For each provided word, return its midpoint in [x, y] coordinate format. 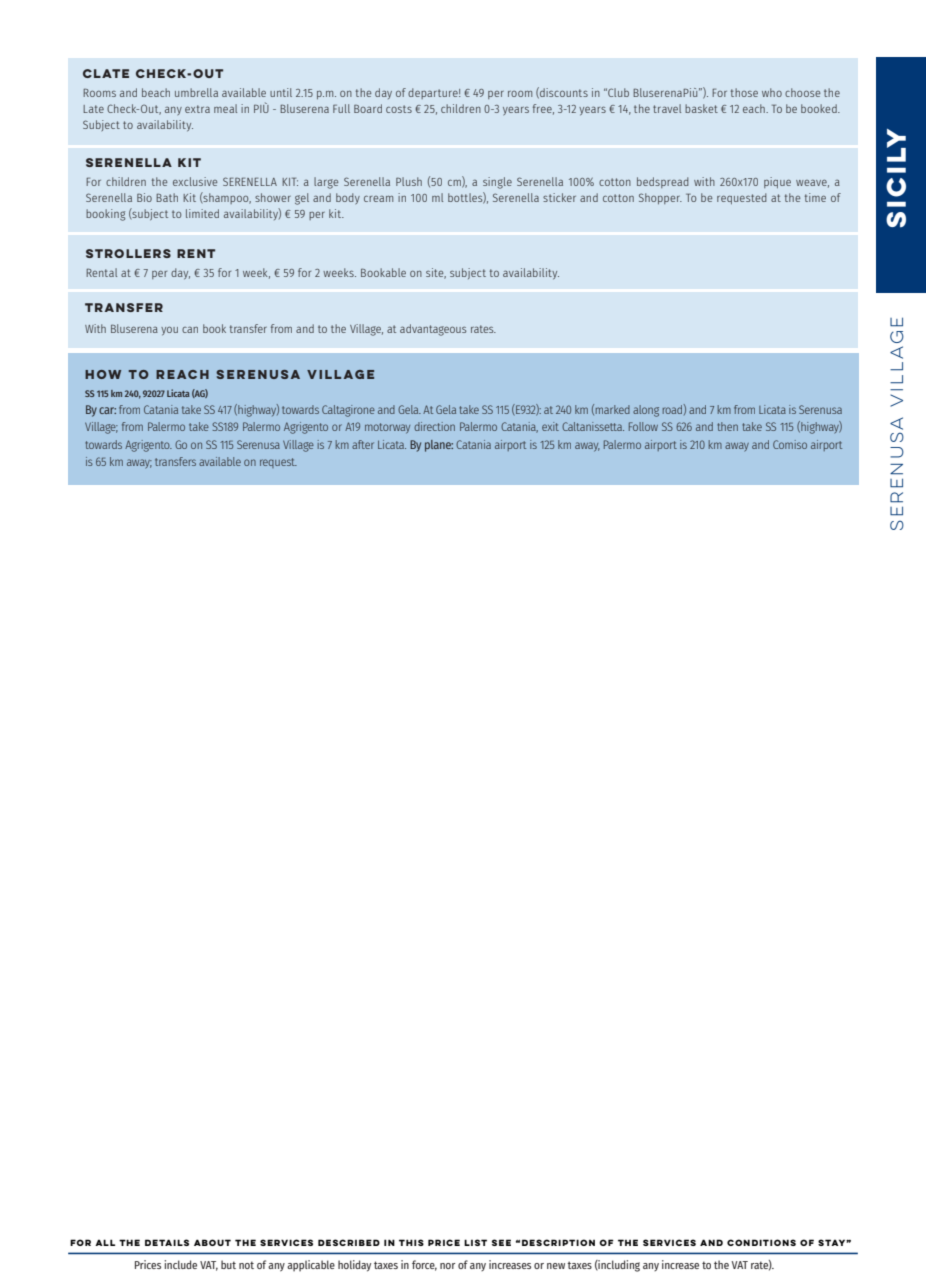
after [363, 444]
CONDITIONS [761, 1242]
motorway [387, 428]
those [744, 92]
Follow [643, 426]
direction [434, 426]
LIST [475, 1242]
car [107, 410]
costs [399, 109]
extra [197, 109]
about [212, 1242]
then [727, 426]
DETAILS [167, 1242]
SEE [501, 1242]
